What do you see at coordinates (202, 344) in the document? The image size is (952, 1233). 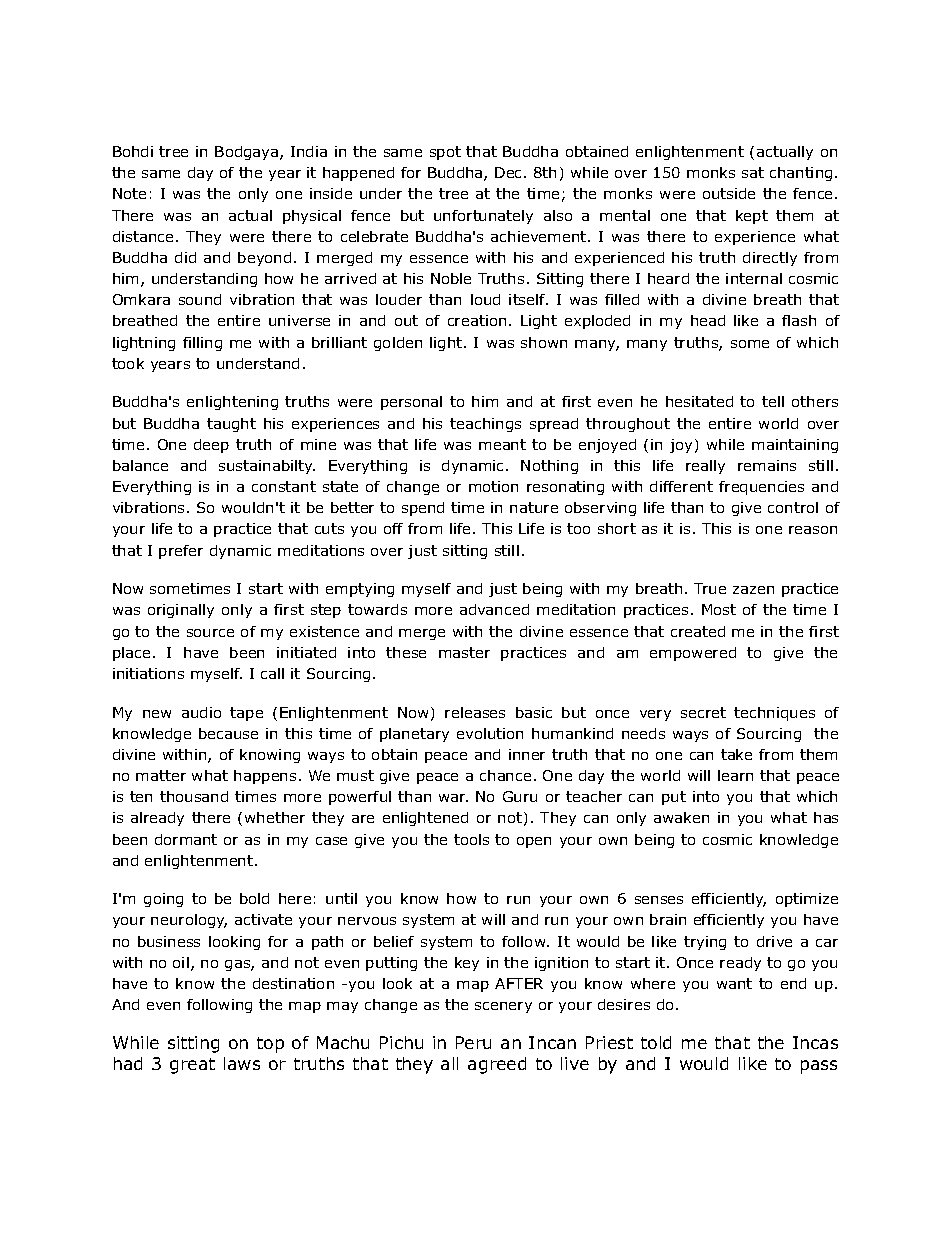 I see `filling` at bounding box center [202, 344].
